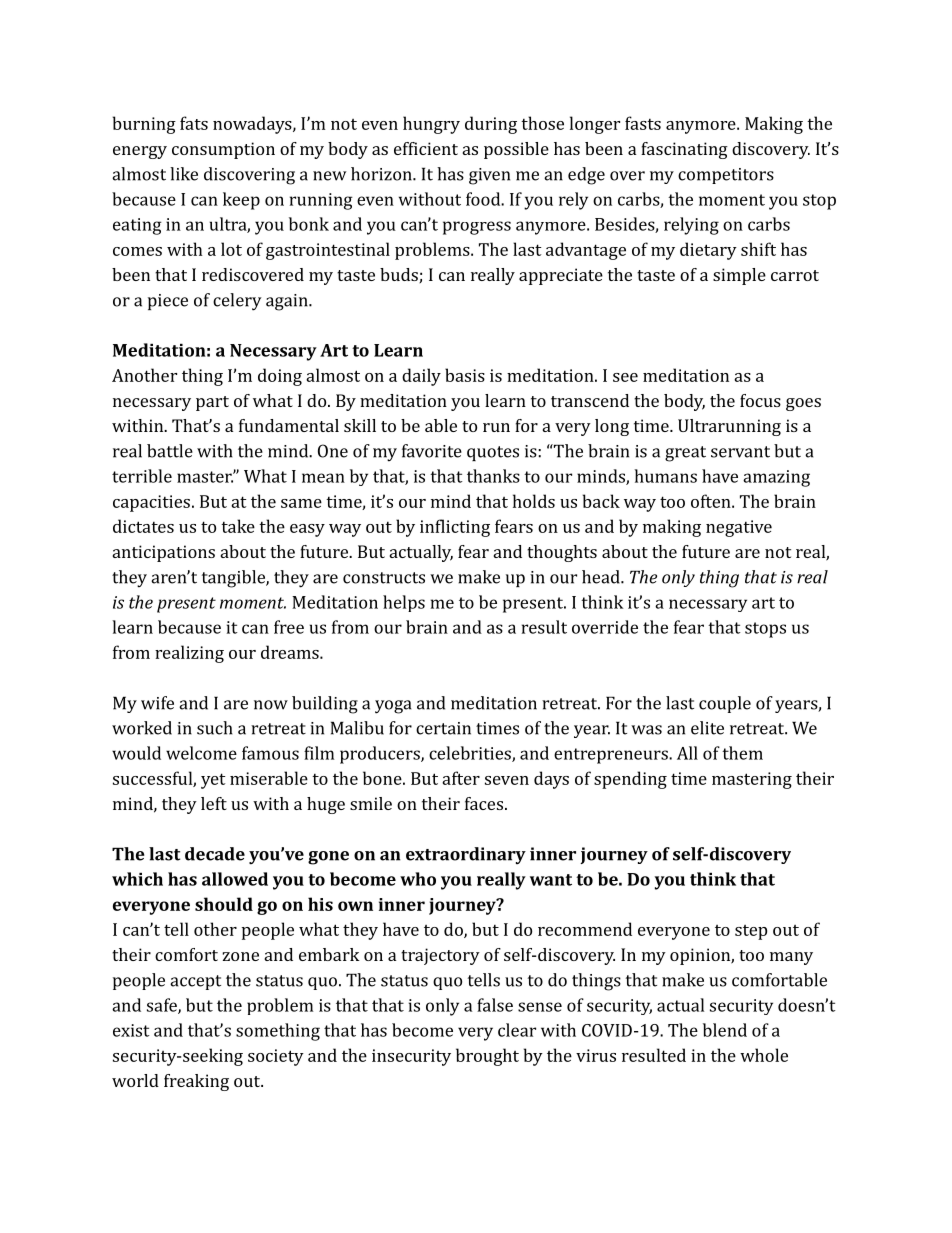 This page has height=1233, width=952. What do you see at coordinates (404, 603) in the page?
I see `helps` at bounding box center [404, 603].
